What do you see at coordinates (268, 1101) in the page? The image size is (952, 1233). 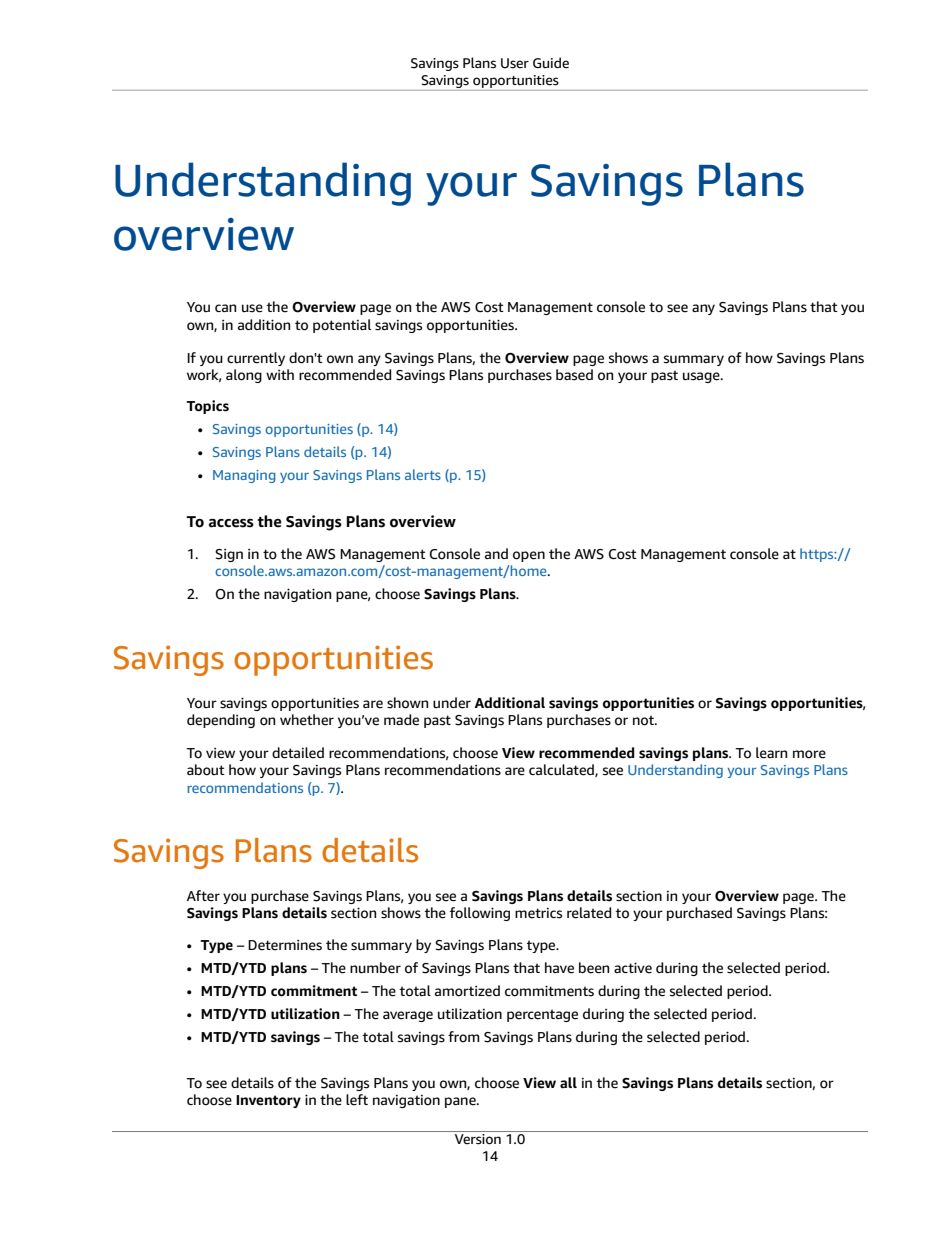 I see `Inventory` at bounding box center [268, 1101].
